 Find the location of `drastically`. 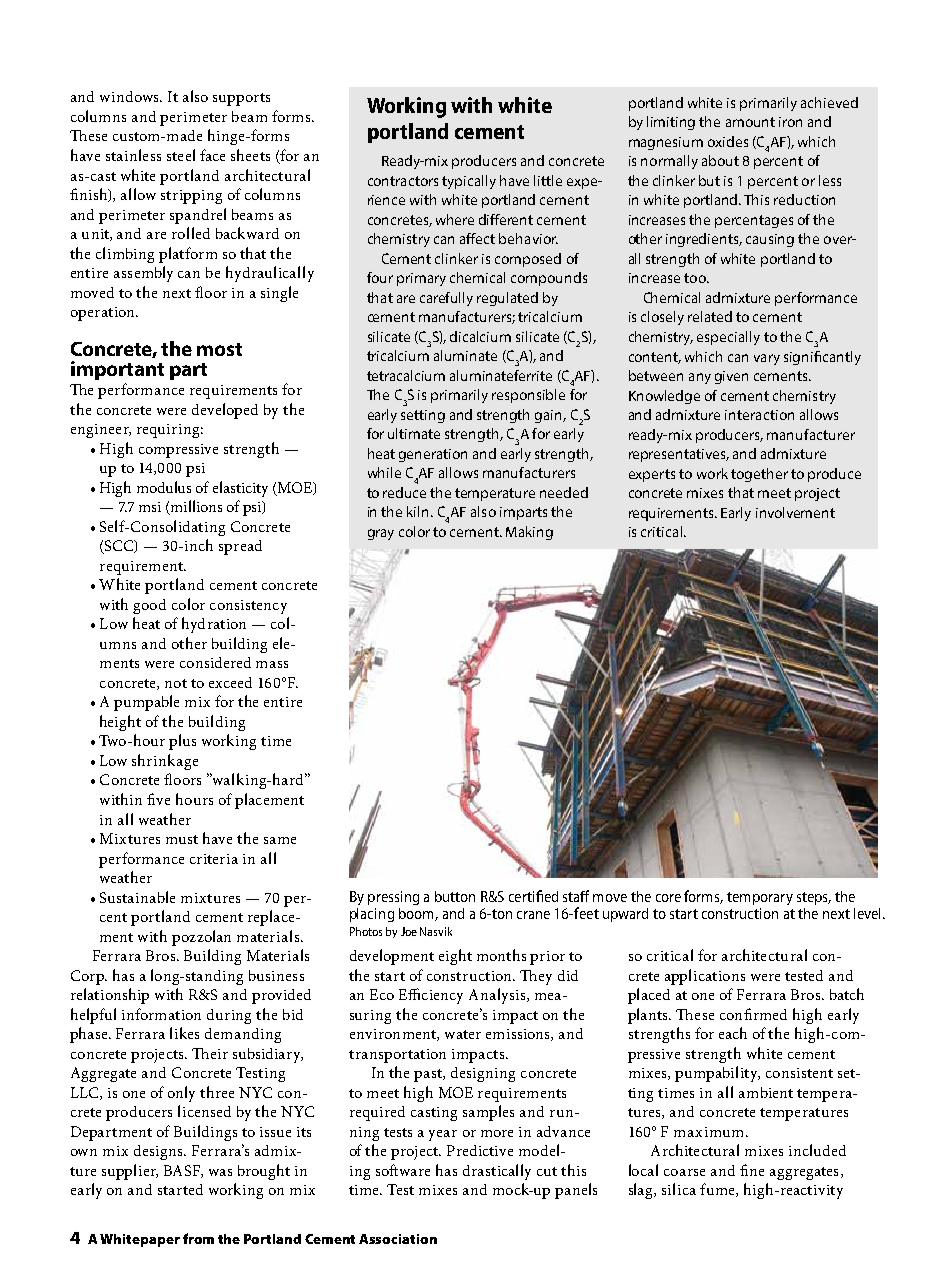

drastically is located at coordinates (497, 1172).
